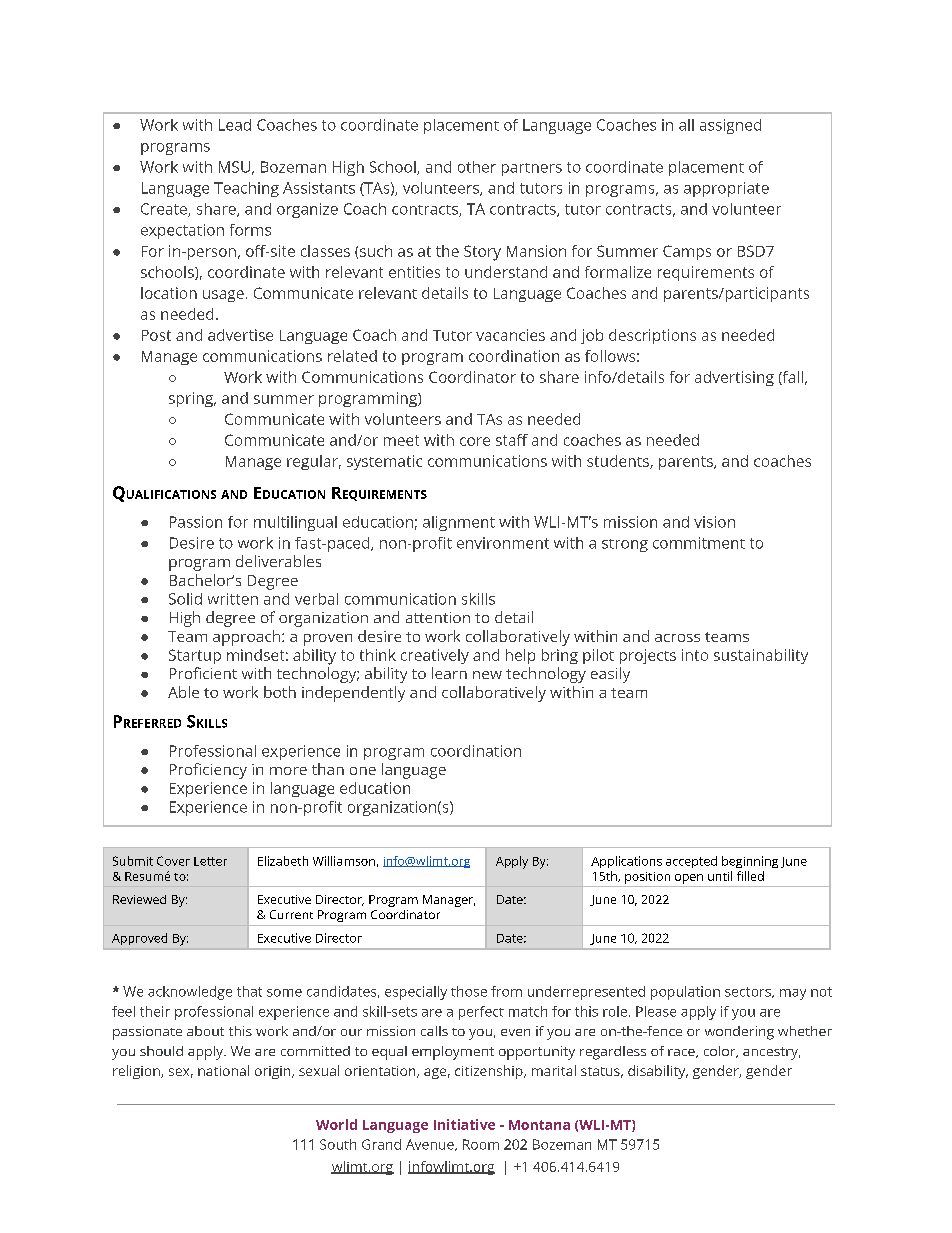  Describe the element at coordinates (695, 655) in the page. I see `into` at that location.
